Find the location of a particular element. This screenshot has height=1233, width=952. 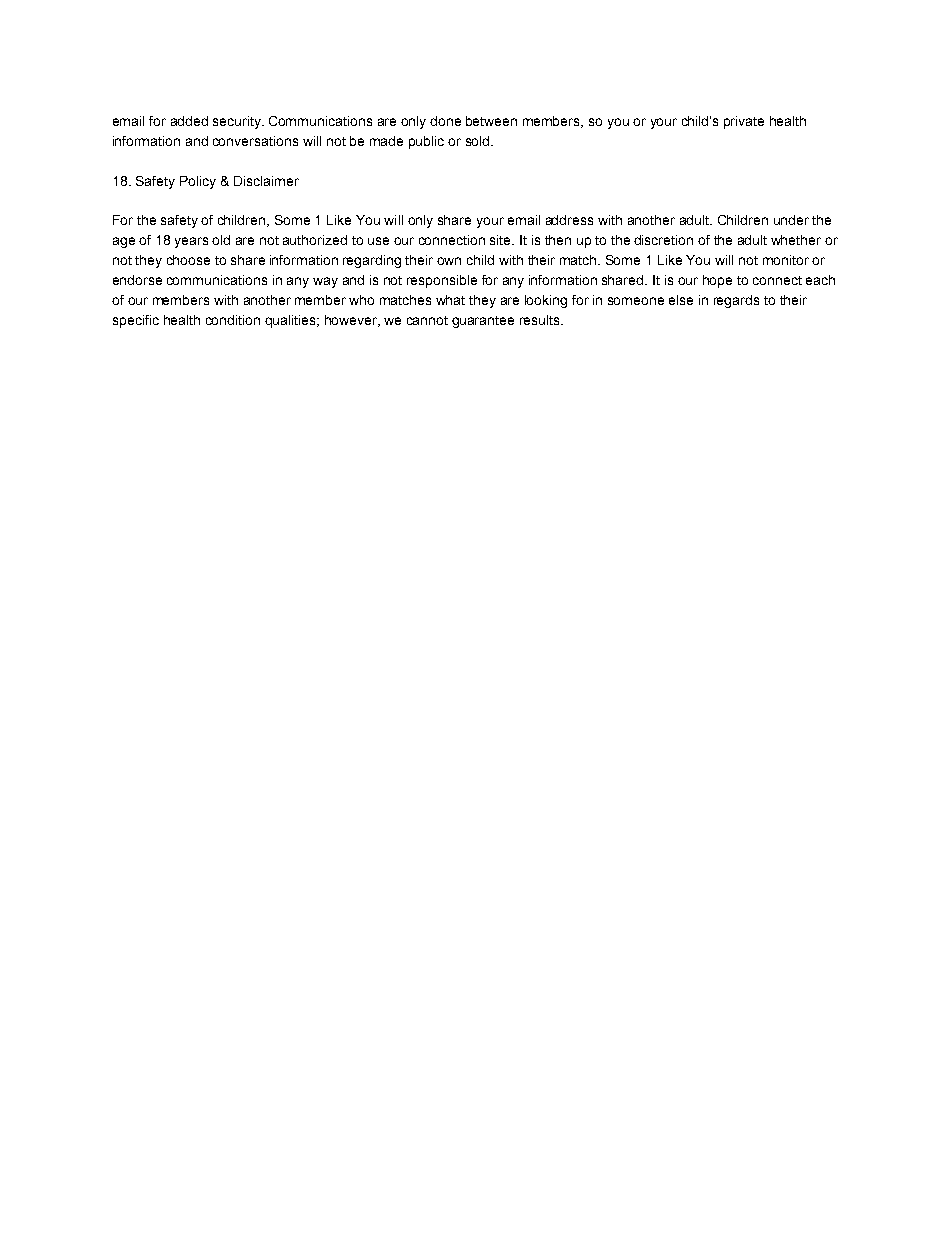

Disclaimer is located at coordinates (266, 181).
